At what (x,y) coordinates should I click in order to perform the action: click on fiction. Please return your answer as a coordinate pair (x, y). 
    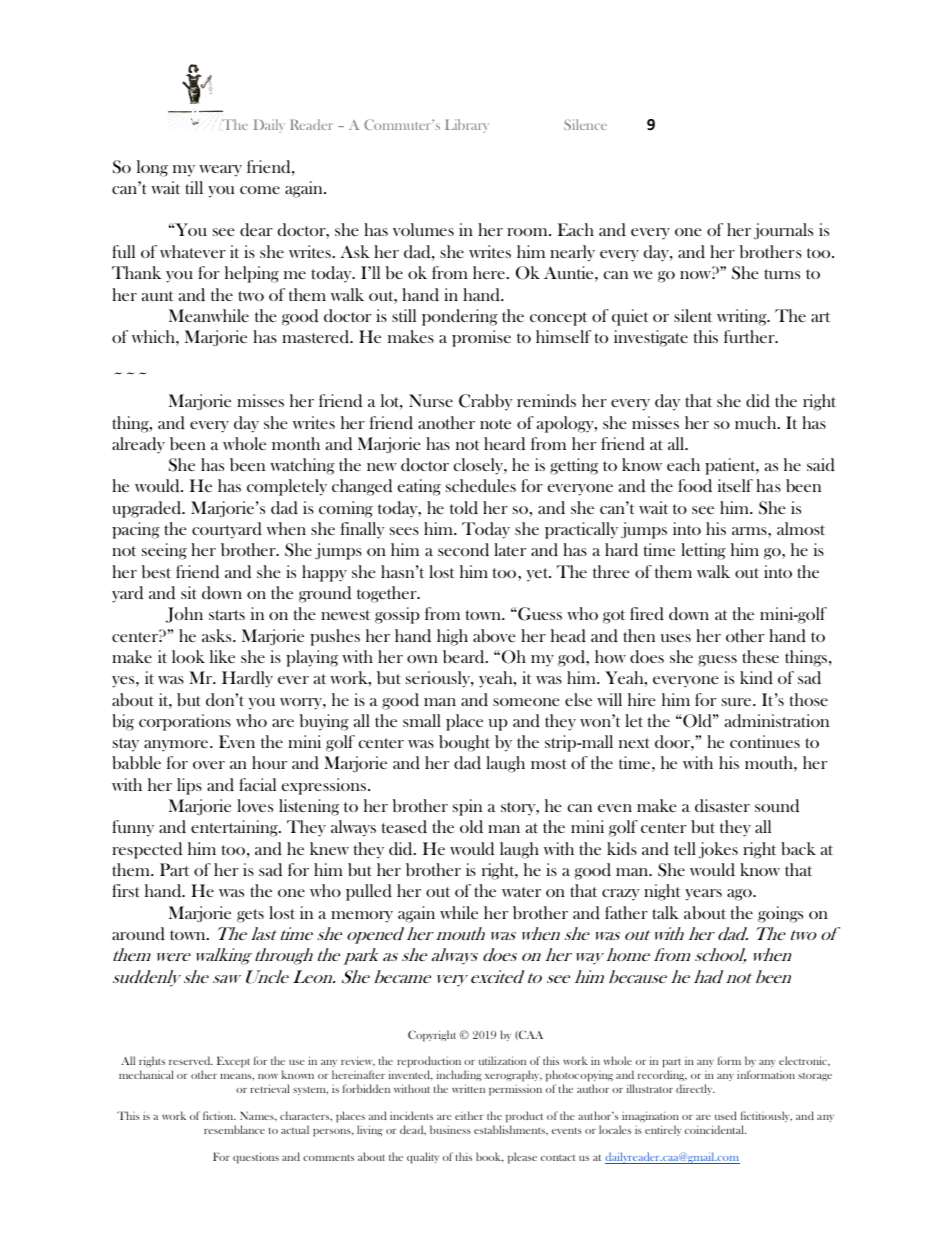
    Looking at the image, I should click on (219, 1115).
